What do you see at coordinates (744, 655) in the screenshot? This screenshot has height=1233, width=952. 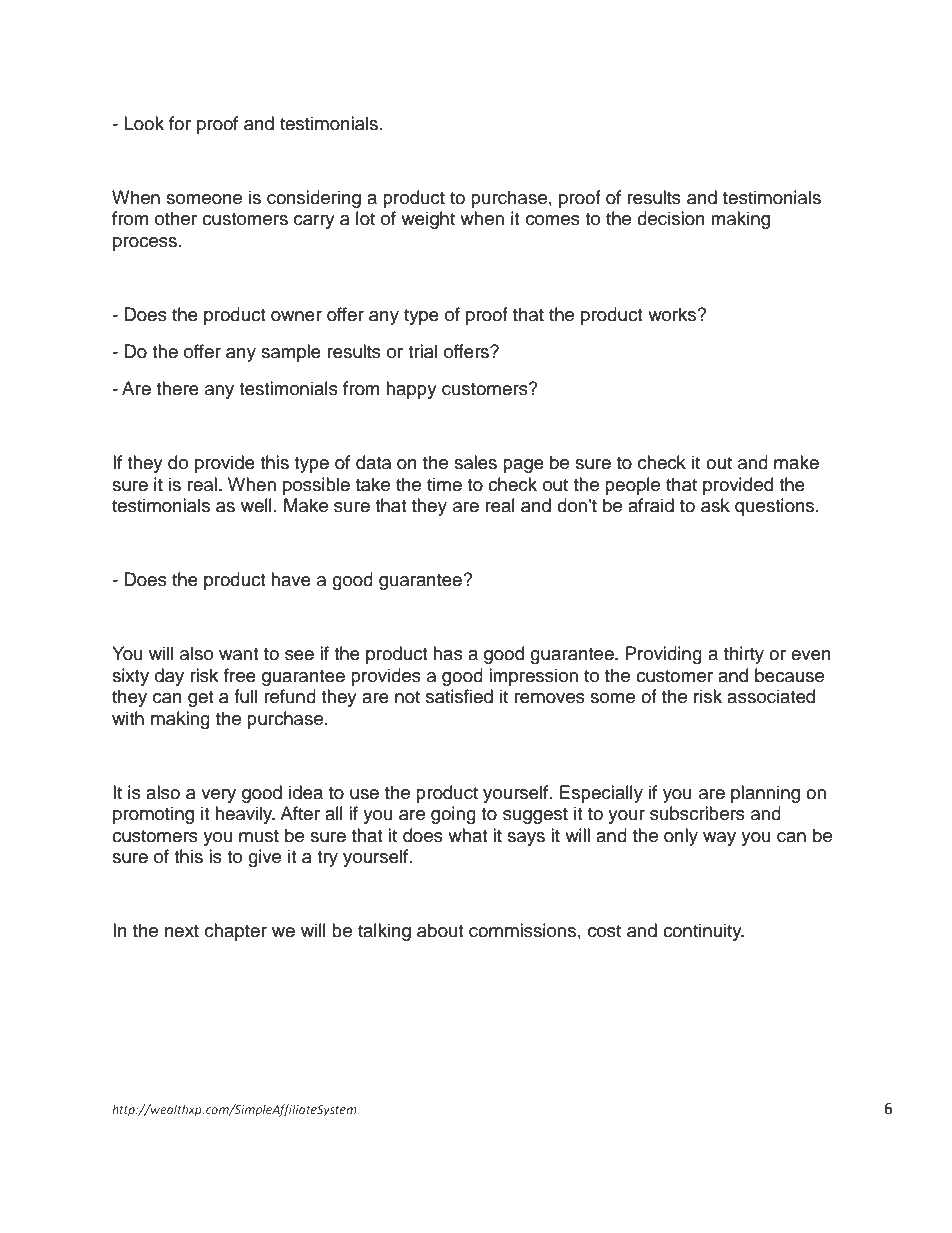 I see `thirty` at bounding box center [744, 655].
